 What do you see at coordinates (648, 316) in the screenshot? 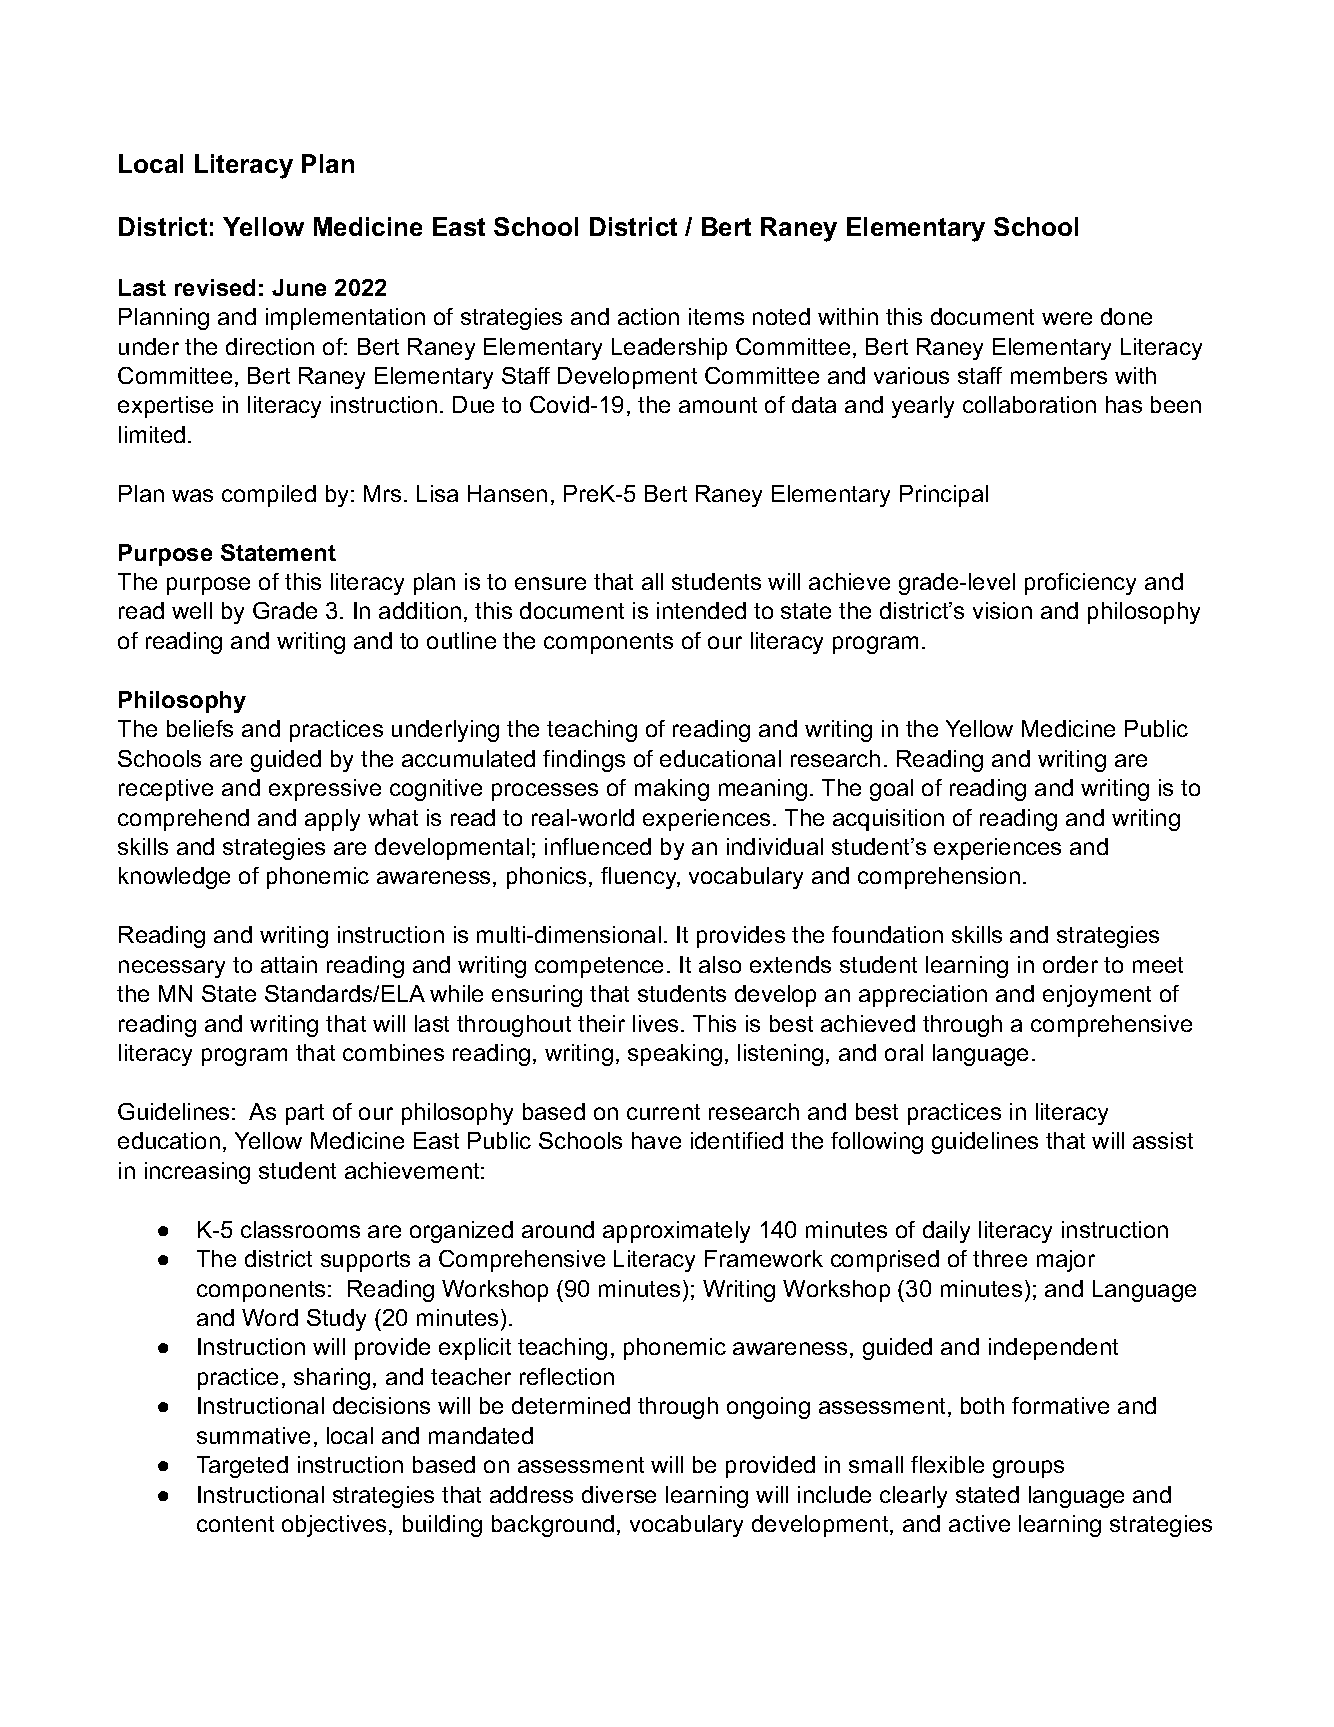
I see `action` at bounding box center [648, 316].
